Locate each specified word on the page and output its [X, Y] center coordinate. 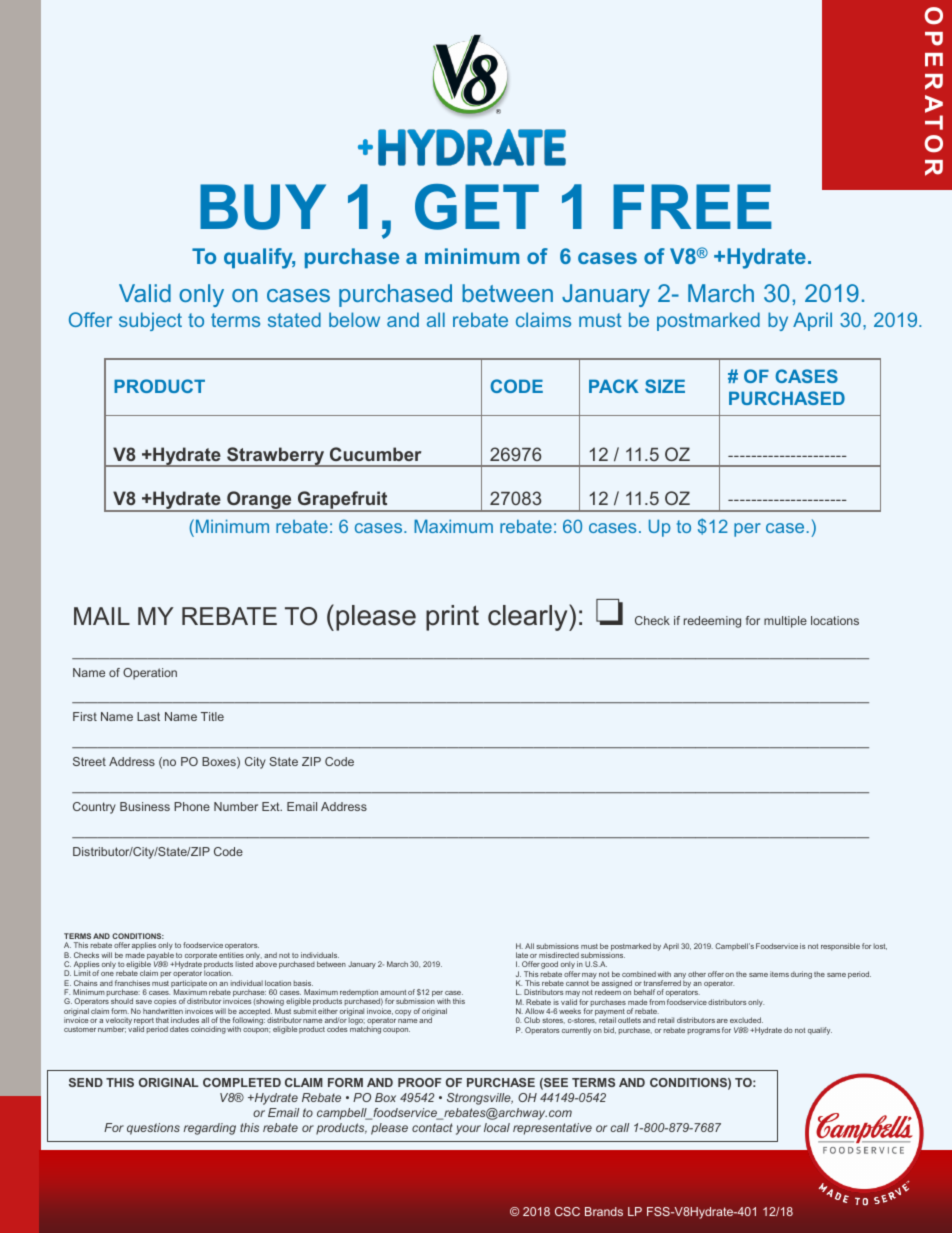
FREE [692, 206]
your [468, 1130]
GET [477, 207]
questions [153, 1129]
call [619, 1127]
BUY [263, 207]
